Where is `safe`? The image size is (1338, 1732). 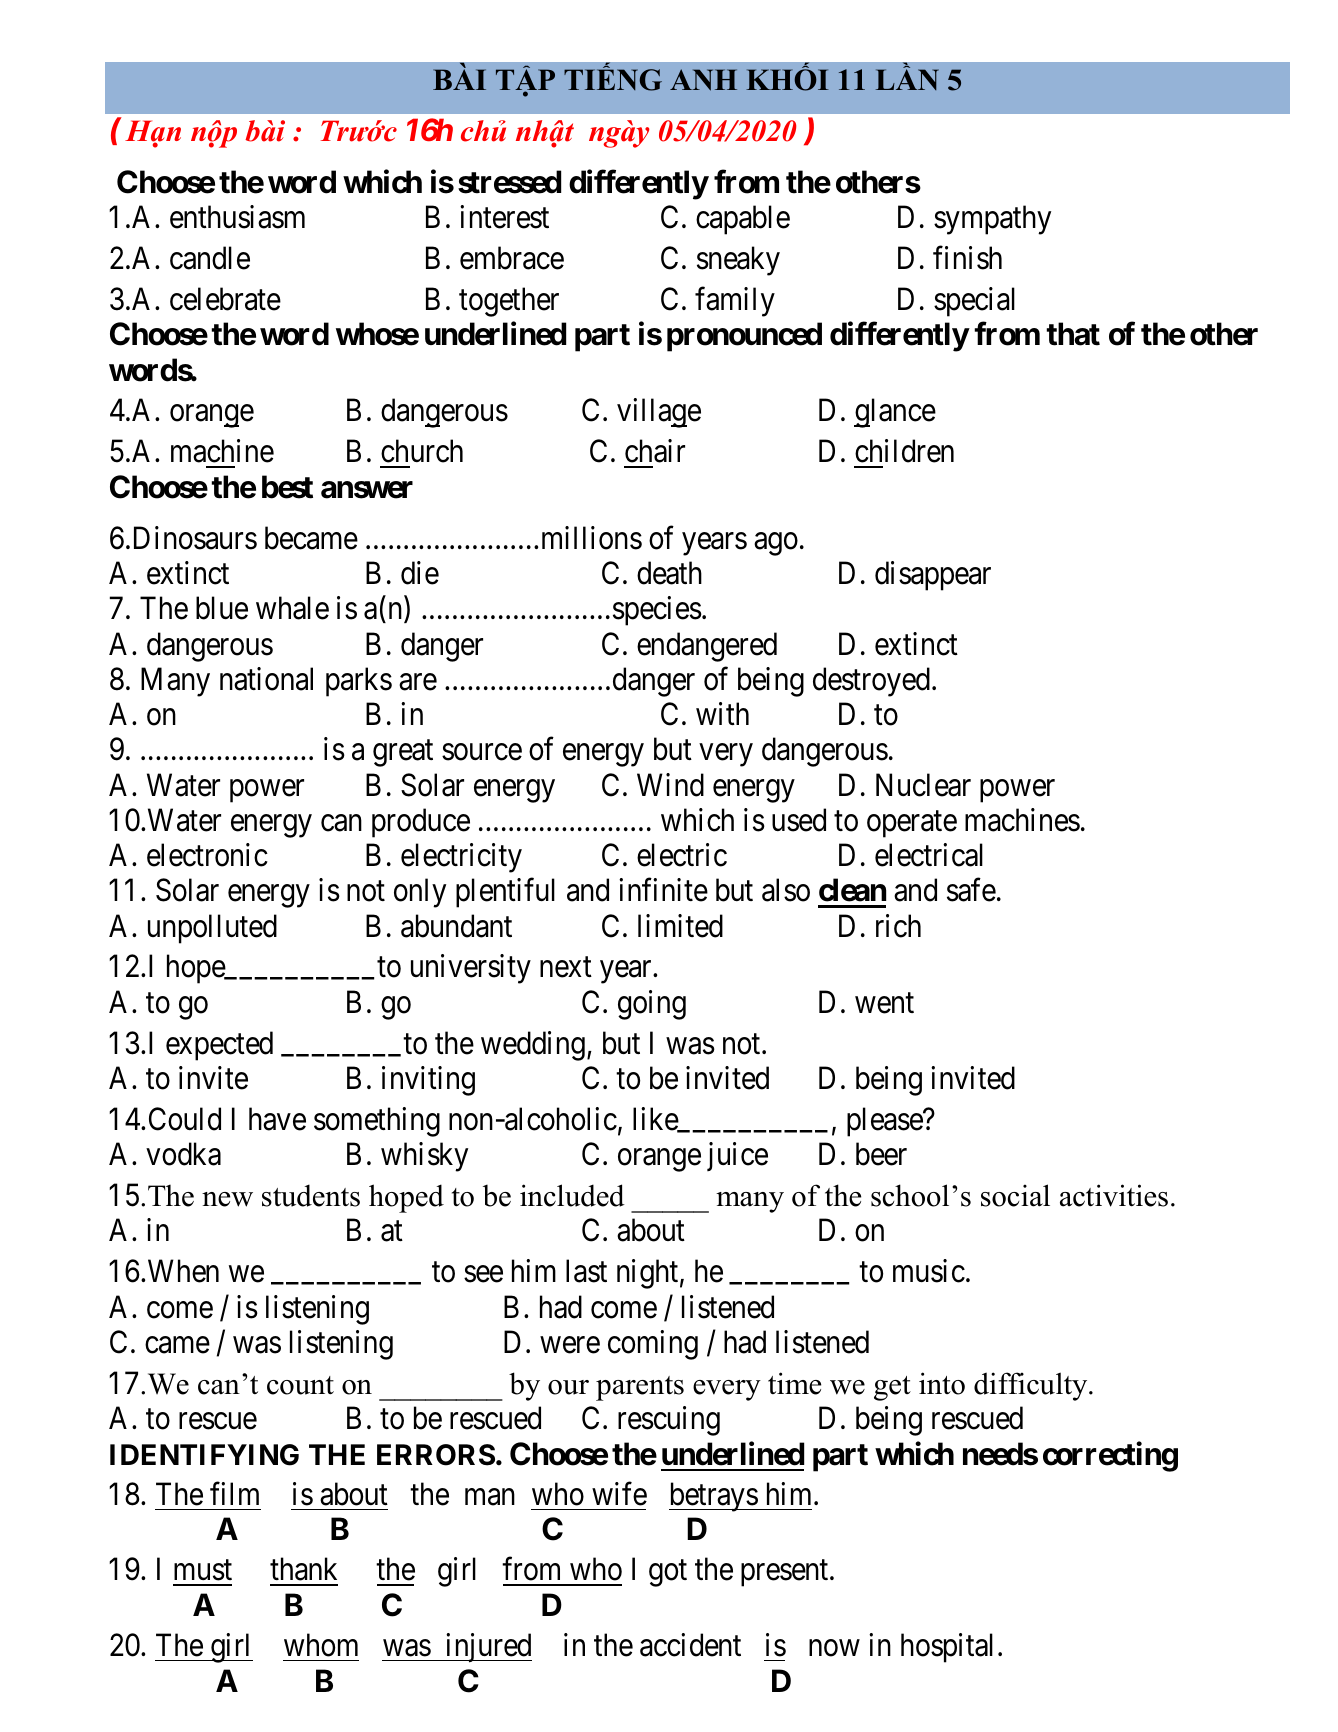
safe is located at coordinates (971, 890).
